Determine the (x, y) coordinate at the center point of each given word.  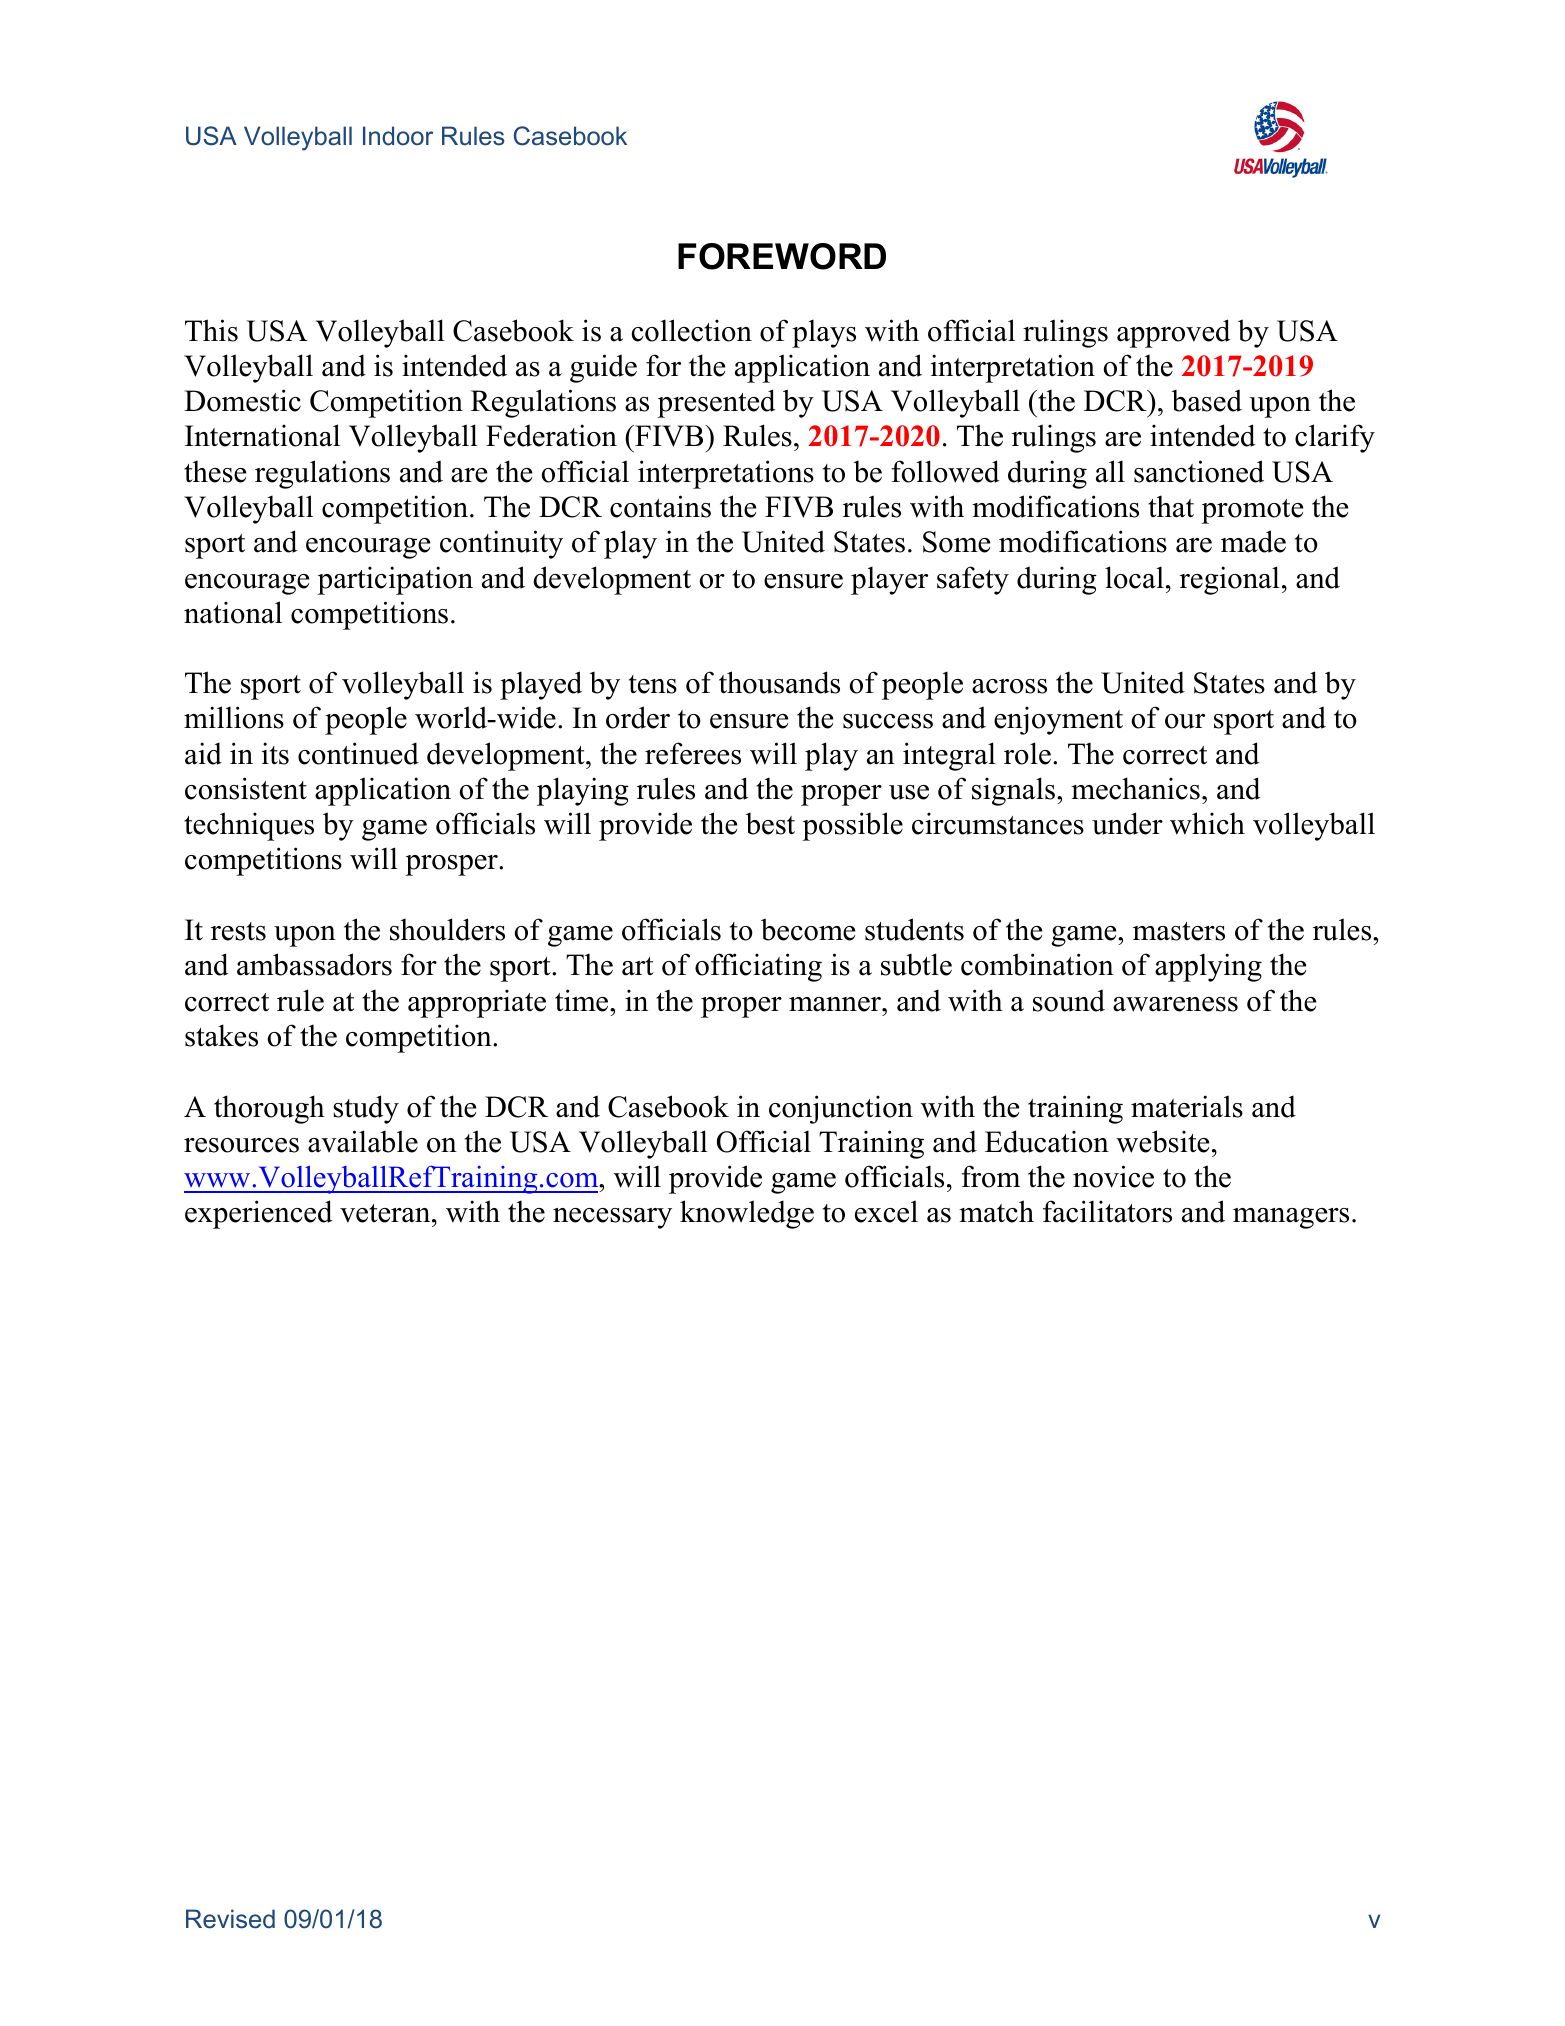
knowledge (747, 1214)
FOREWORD (782, 256)
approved (1174, 333)
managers (1291, 1218)
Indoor (398, 136)
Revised (230, 1919)
